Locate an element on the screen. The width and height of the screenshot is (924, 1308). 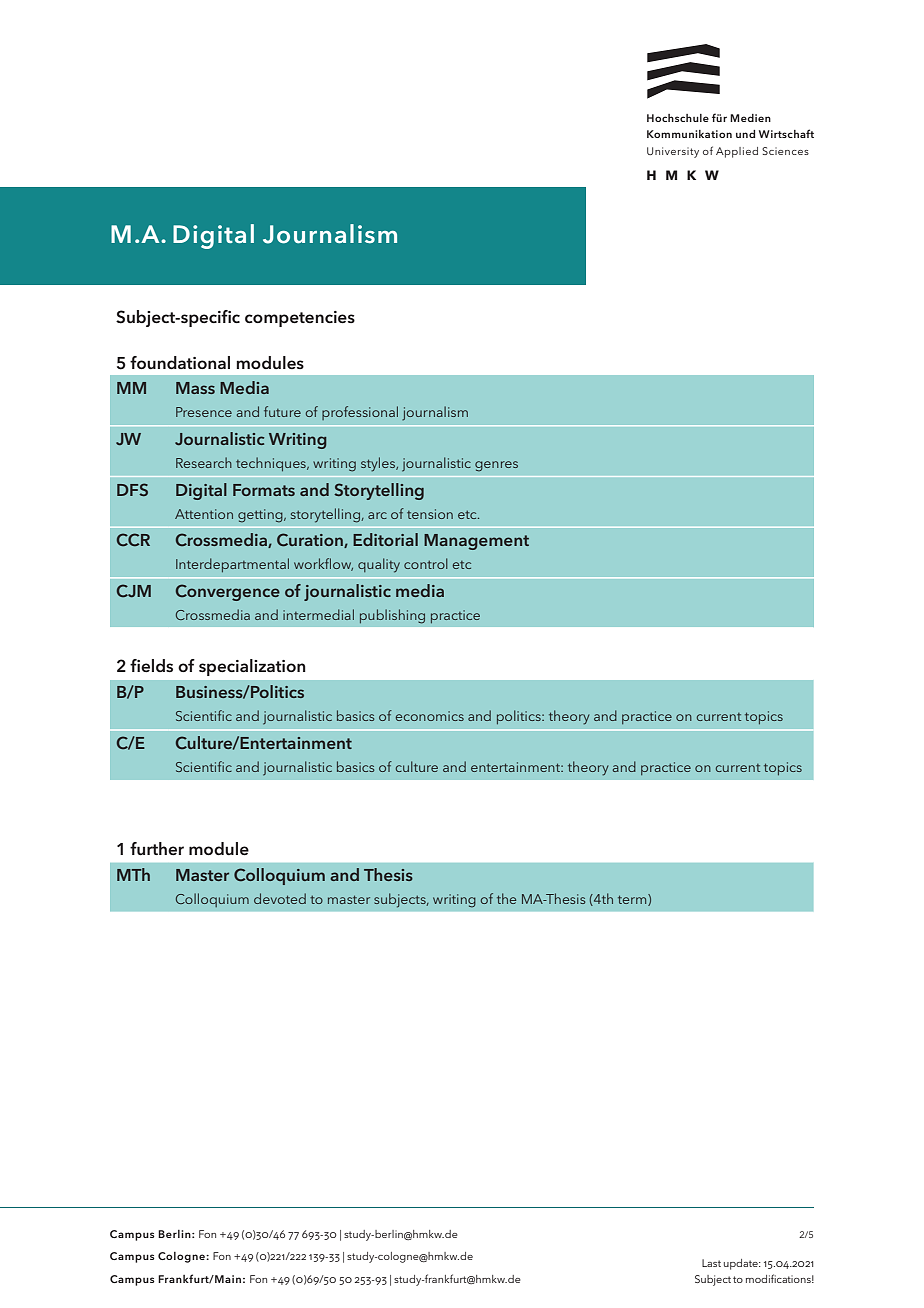
publishing is located at coordinates (392, 616).
